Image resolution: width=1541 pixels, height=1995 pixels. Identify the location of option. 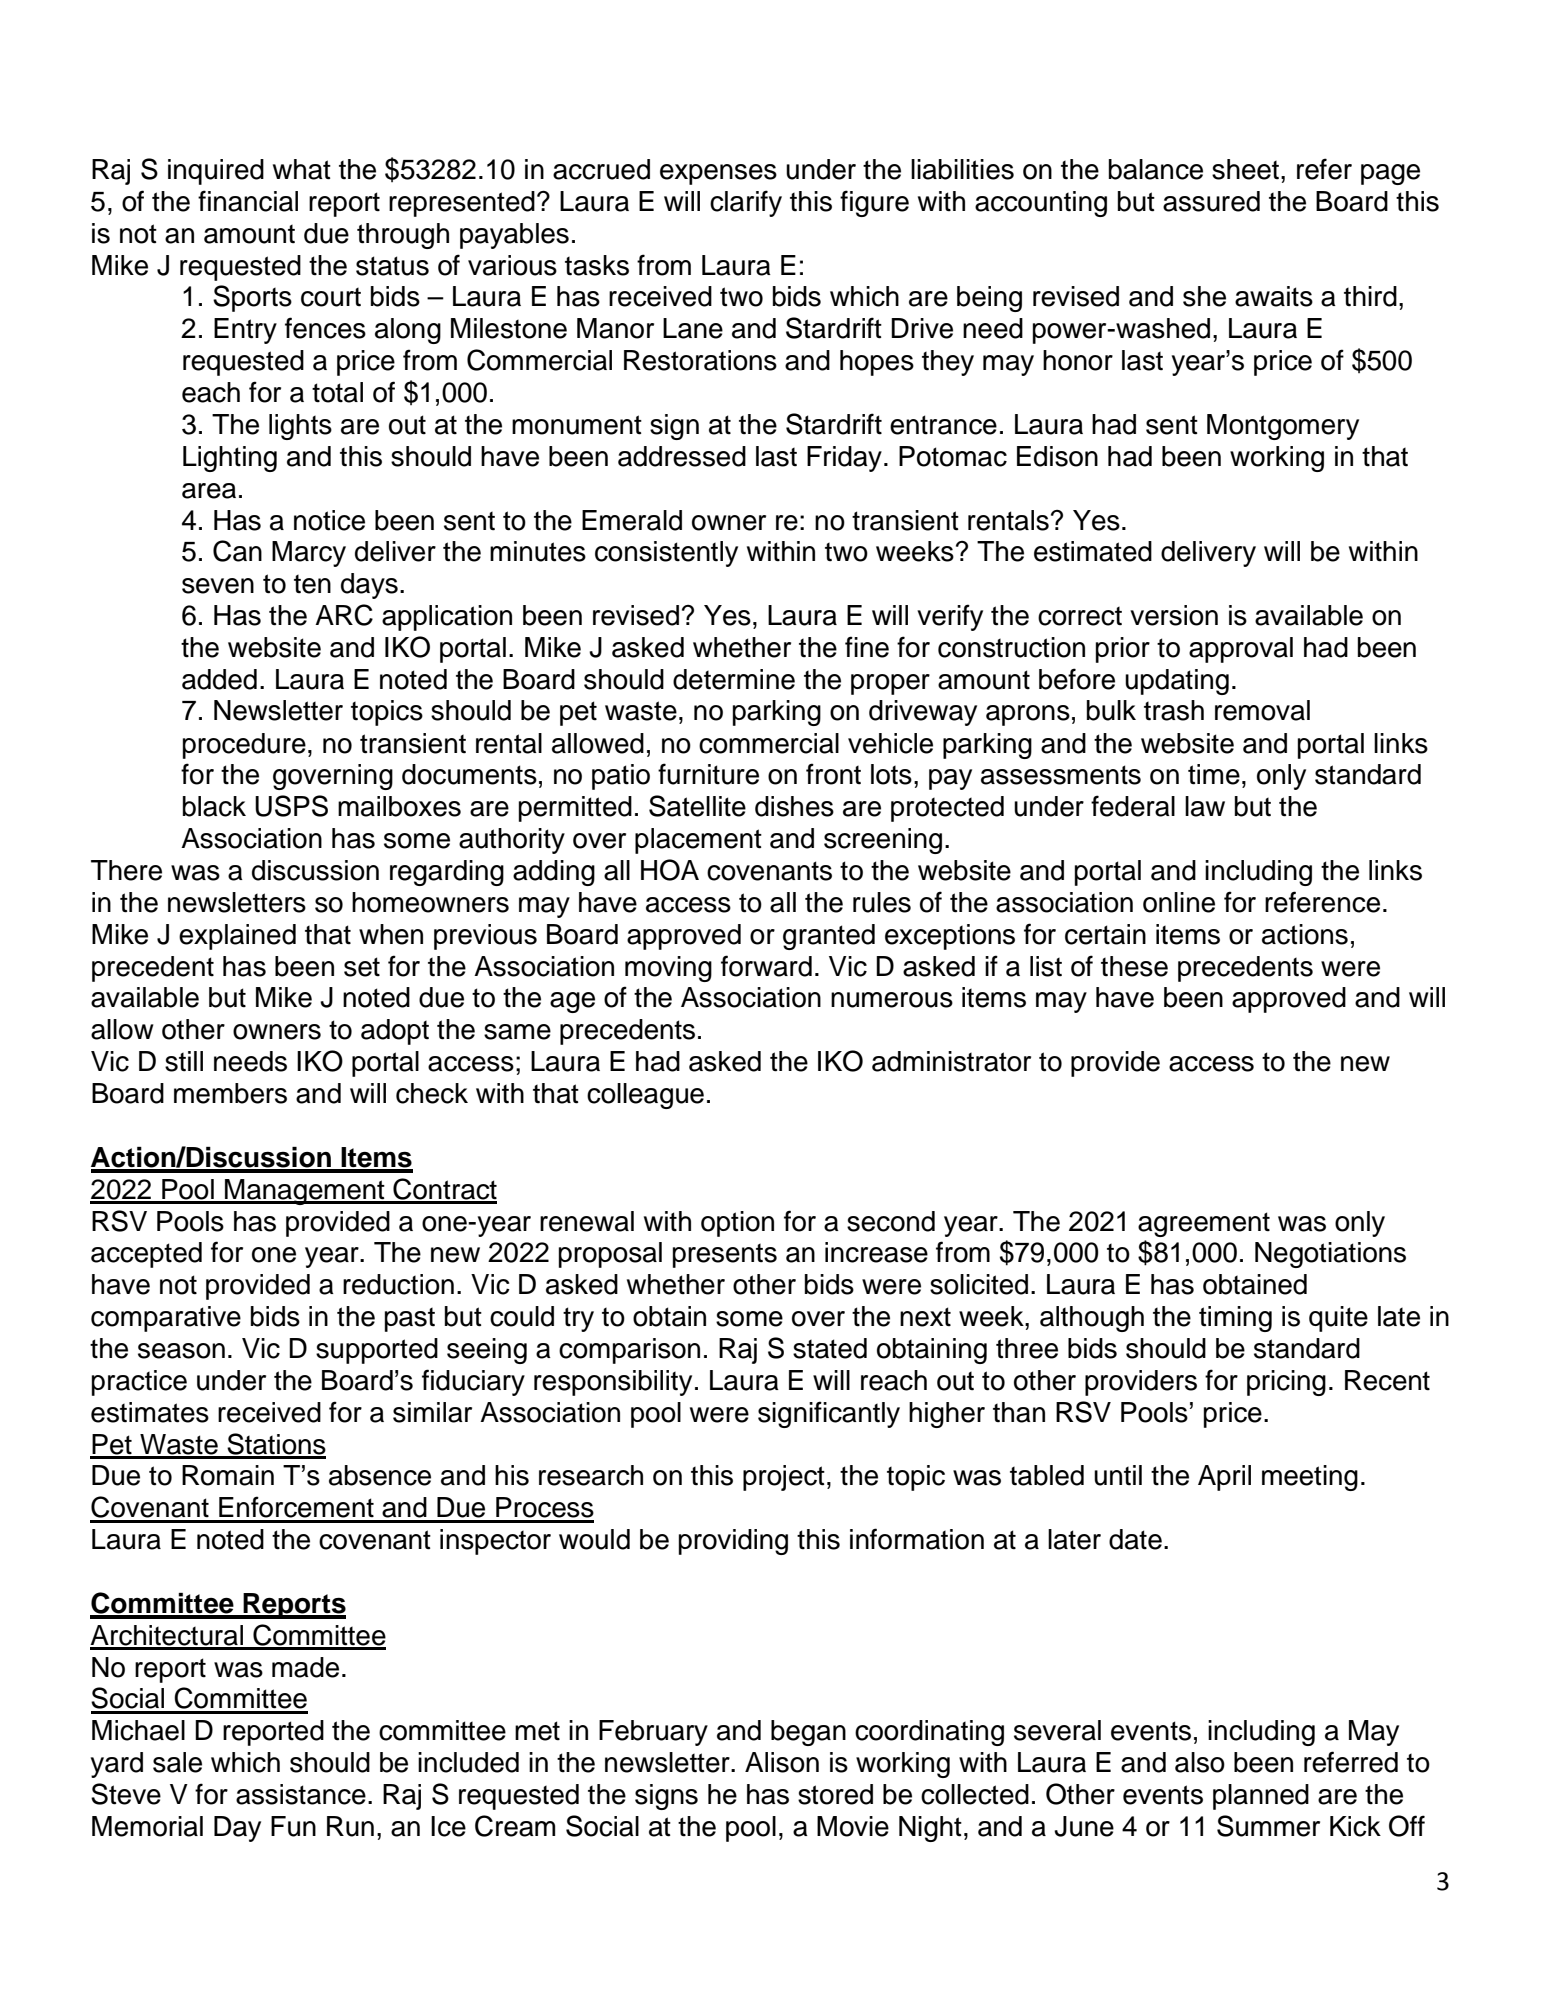
(737, 1224).
